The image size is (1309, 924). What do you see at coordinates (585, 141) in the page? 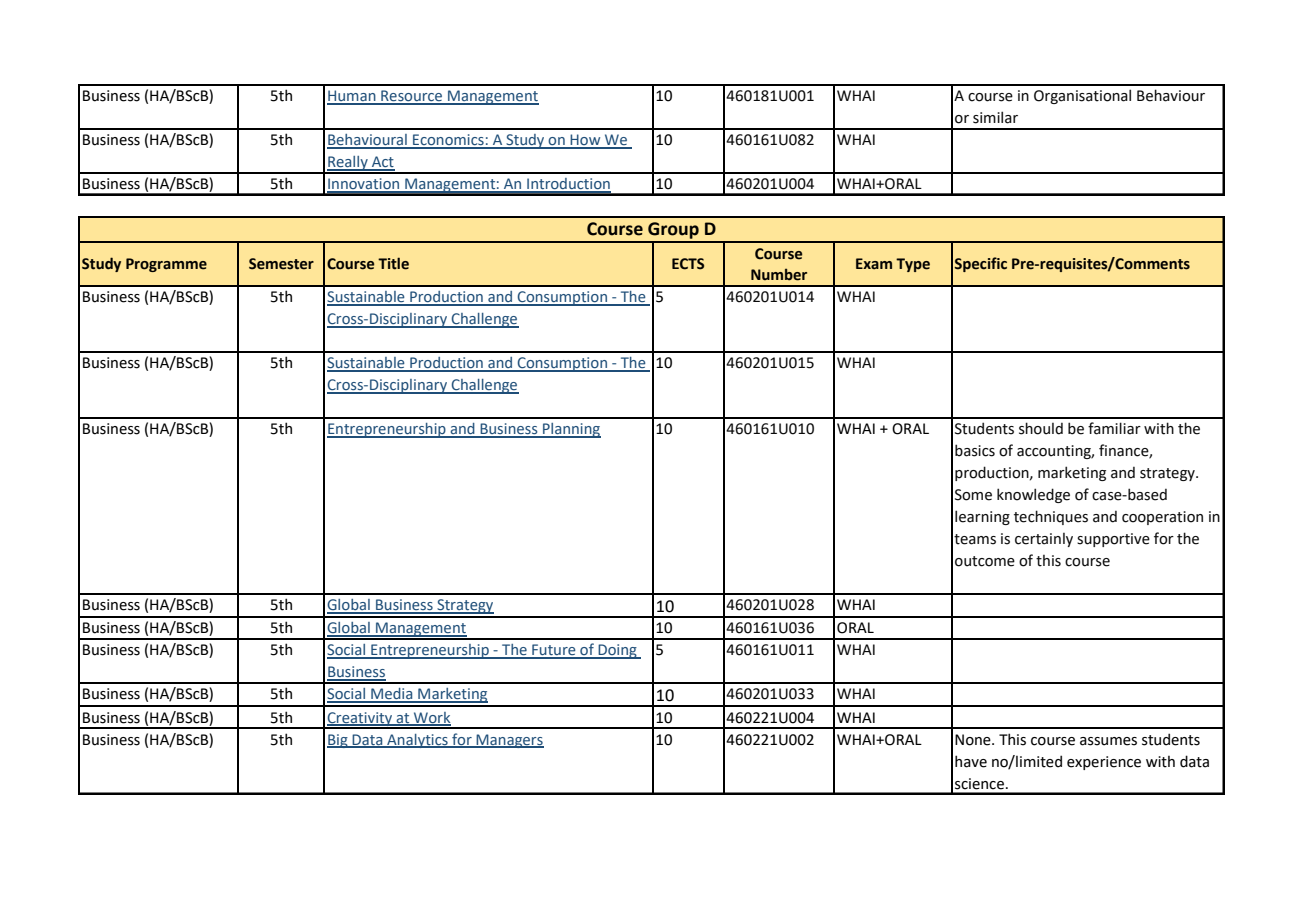
I see `How` at bounding box center [585, 141].
